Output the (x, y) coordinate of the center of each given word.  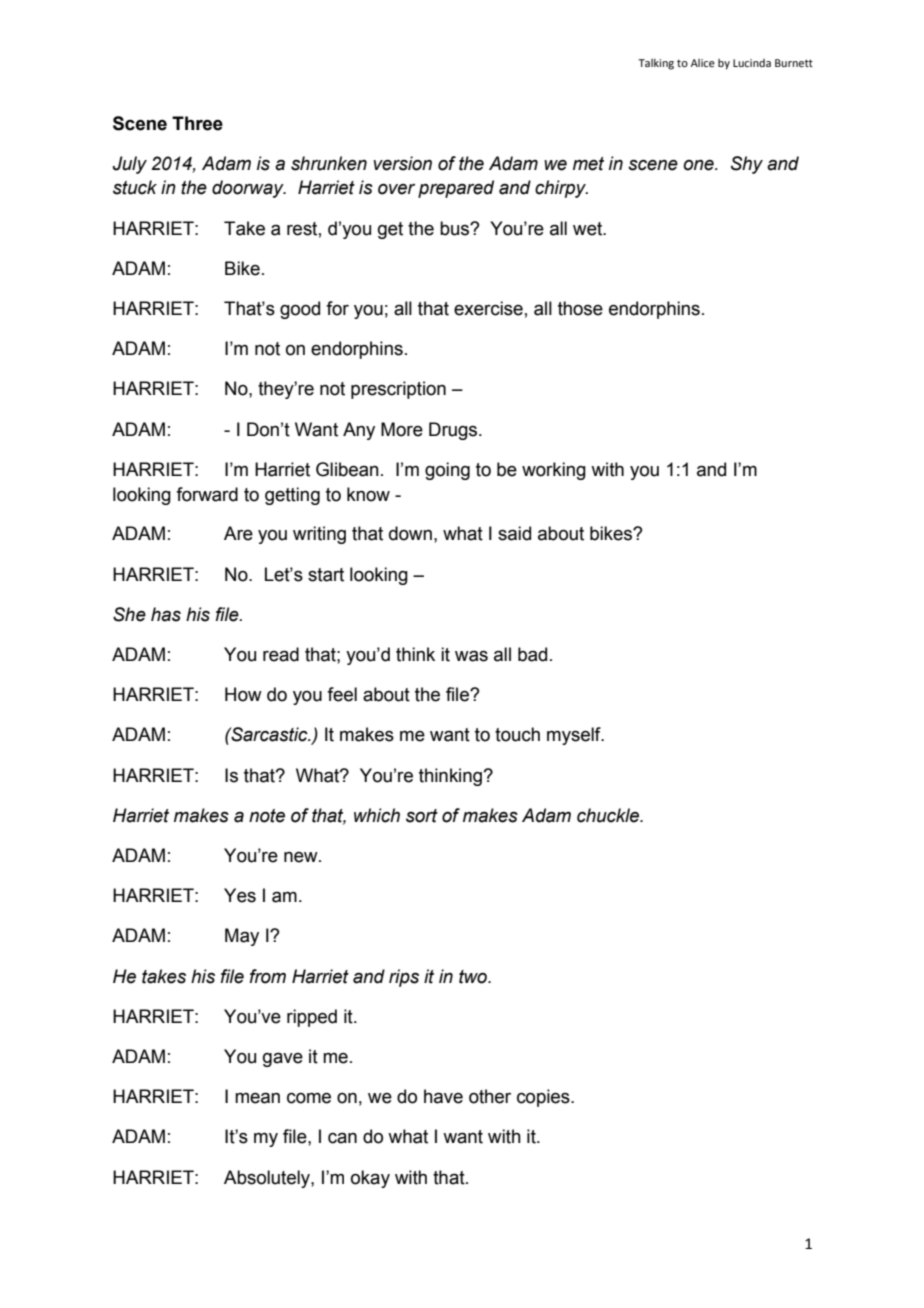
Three (197, 123)
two (474, 977)
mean (257, 1098)
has (166, 614)
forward (207, 494)
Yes (240, 895)
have (443, 1096)
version (402, 163)
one (699, 165)
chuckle (609, 815)
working (554, 471)
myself (575, 736)
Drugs (454, 431)
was (471, 656)
